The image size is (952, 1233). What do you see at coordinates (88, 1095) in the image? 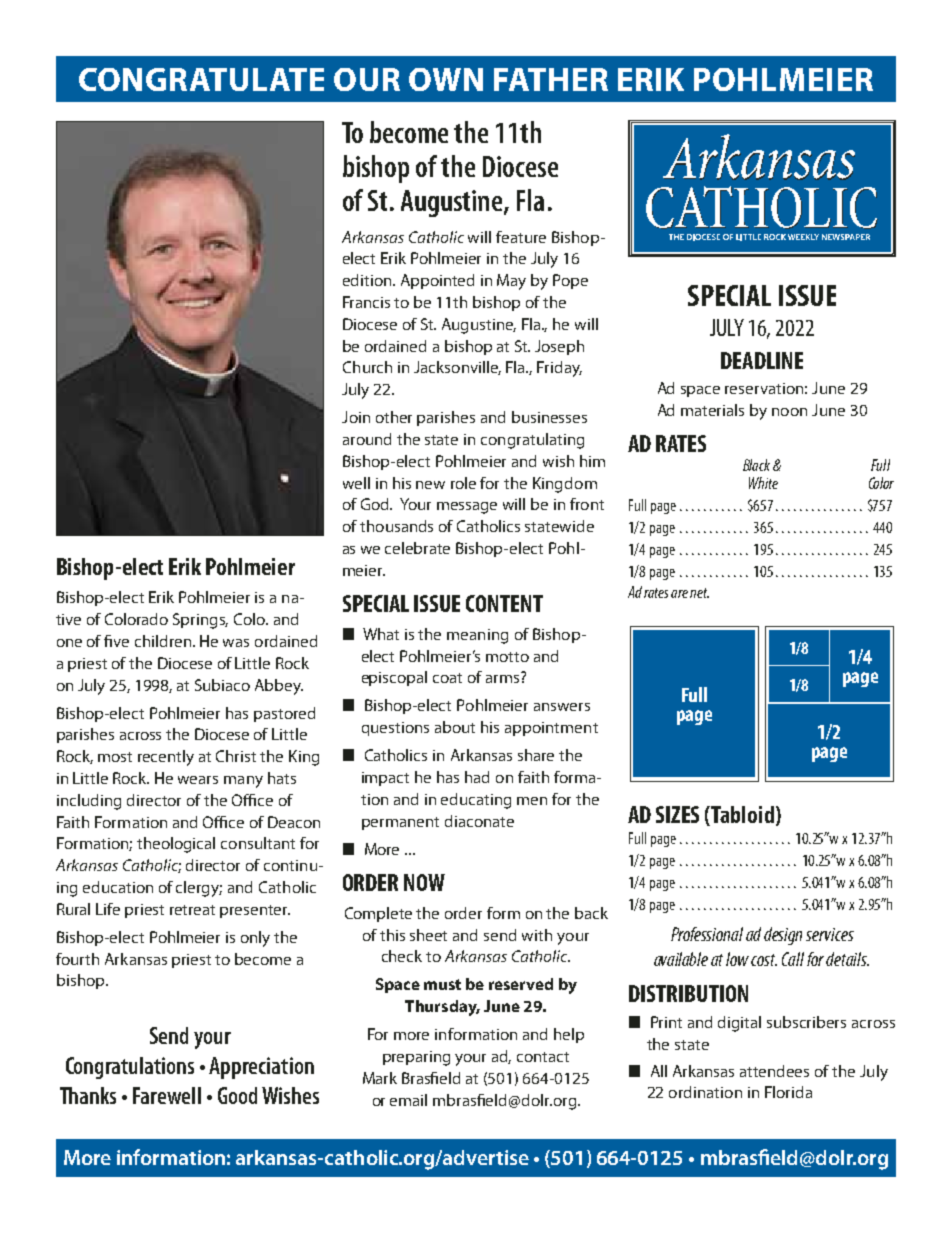
I see `Thanks` at bounding box center [88, 1095].
